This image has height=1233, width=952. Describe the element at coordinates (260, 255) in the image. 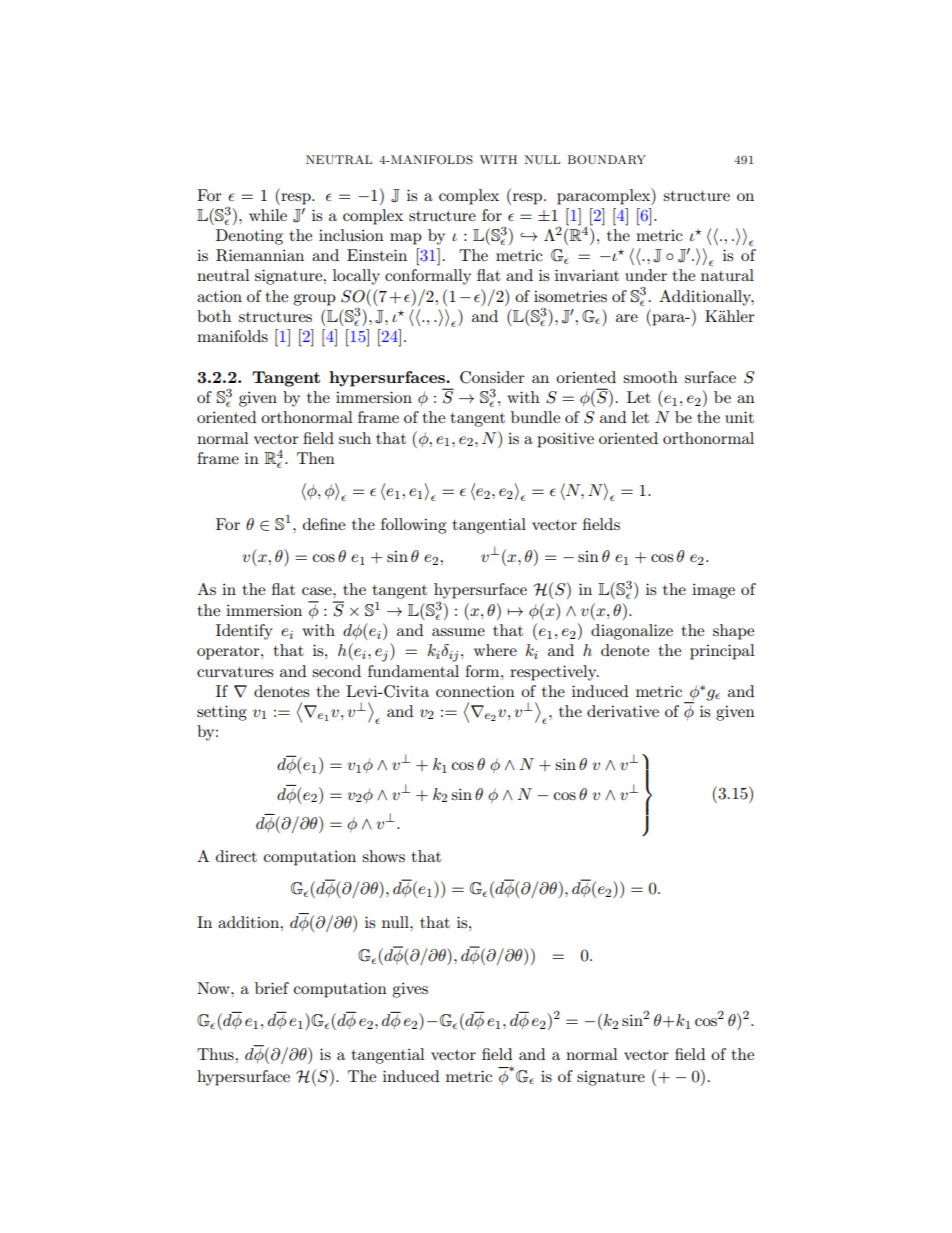

I see `Riemannian` at that location.
